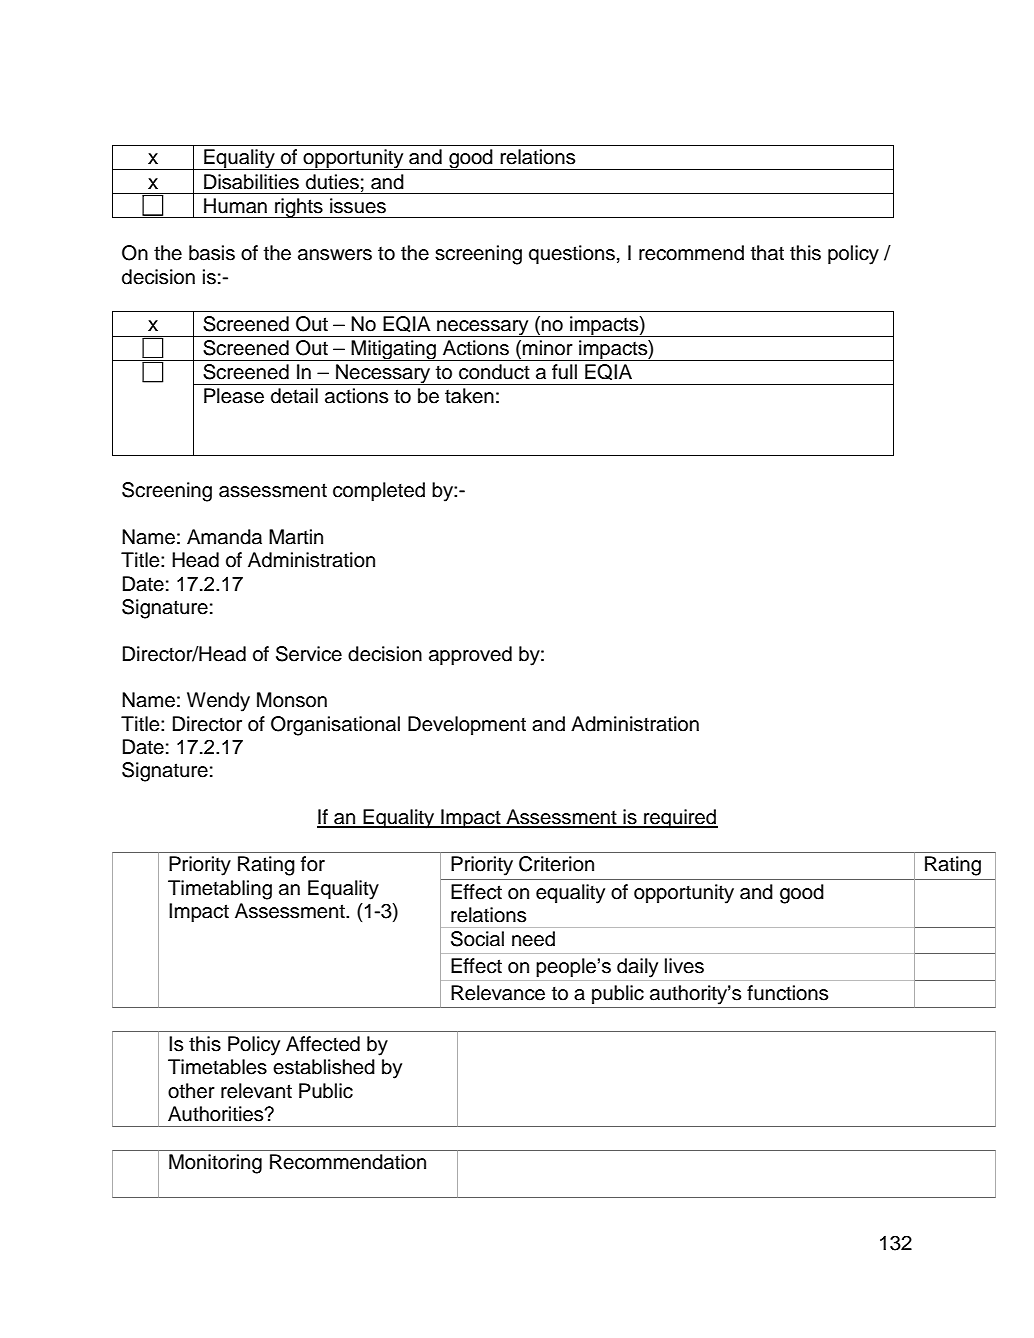 The width and height of the document is (1034, 1338). Describe the element at coordinates (572, 255) in the document. I see `questions` at that location.
